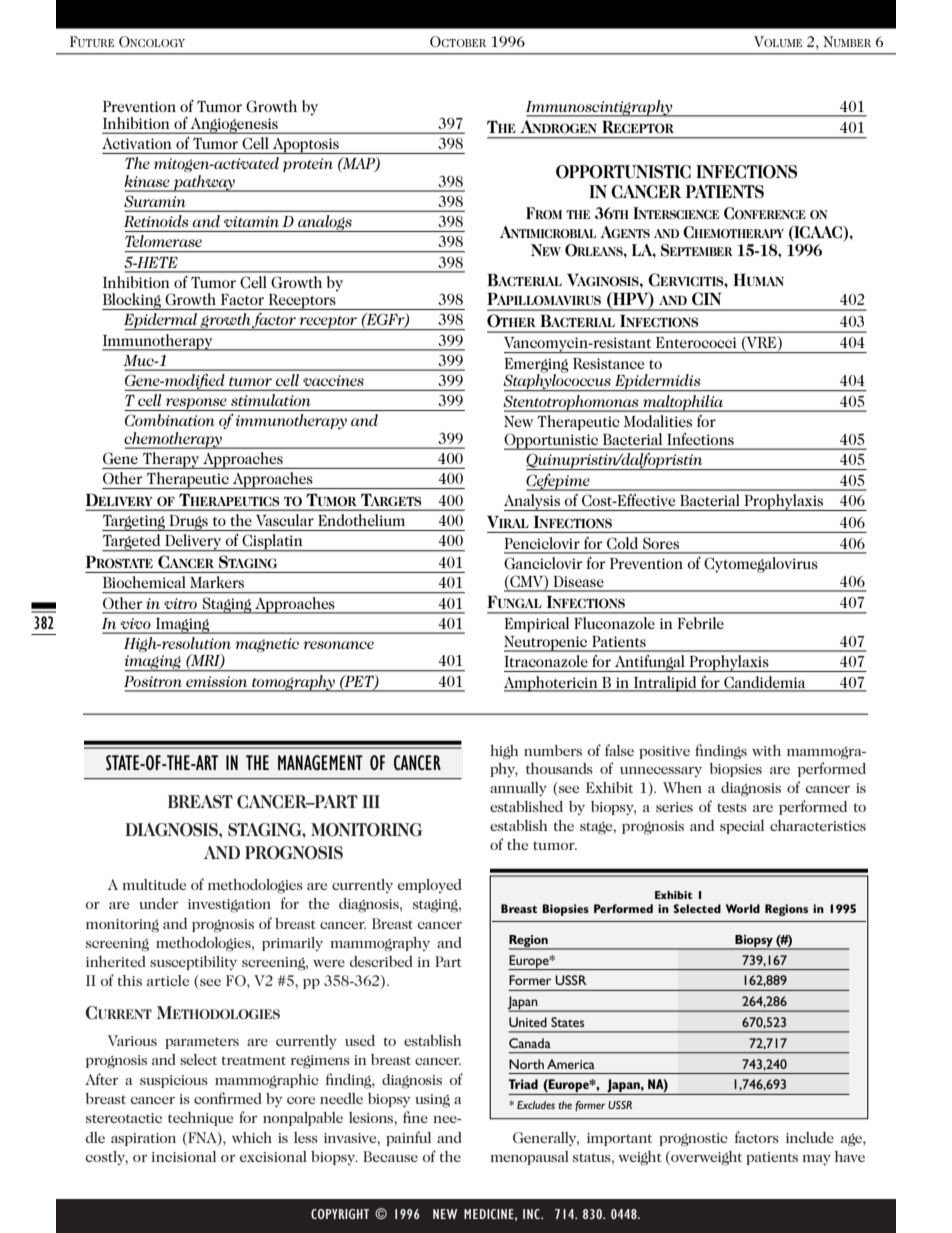  What do you see at coordinates (325, 223) in the image?
I see `analogs` at bounding box center [325, 223].
